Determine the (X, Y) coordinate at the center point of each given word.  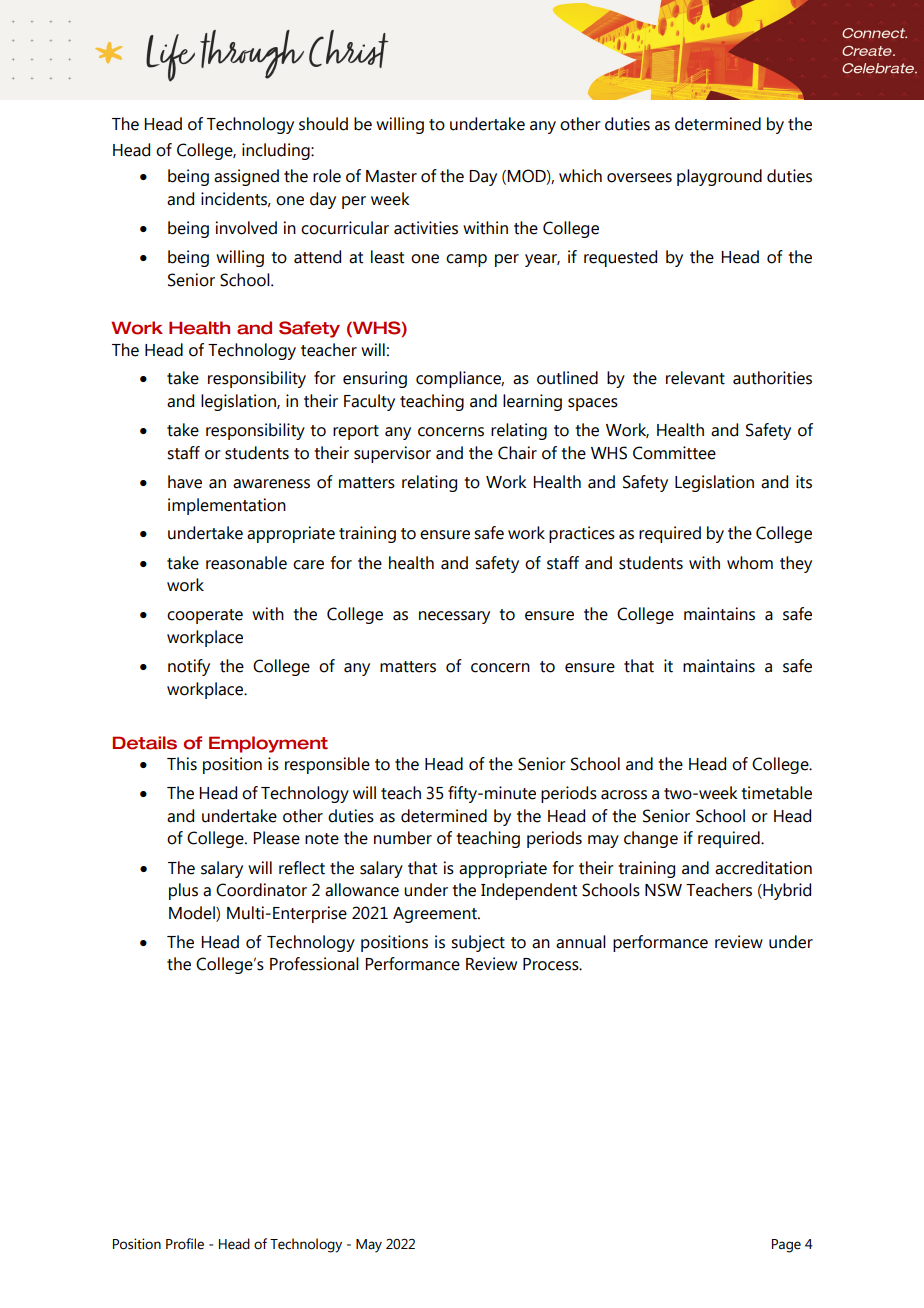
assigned (246, 177)
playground (719, 177)
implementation (227, 506)
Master (391, 176)
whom (750, 563)
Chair (517, 453)
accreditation (763, 868)
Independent (529, 891)
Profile (185, 1244)
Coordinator (261, 890)
